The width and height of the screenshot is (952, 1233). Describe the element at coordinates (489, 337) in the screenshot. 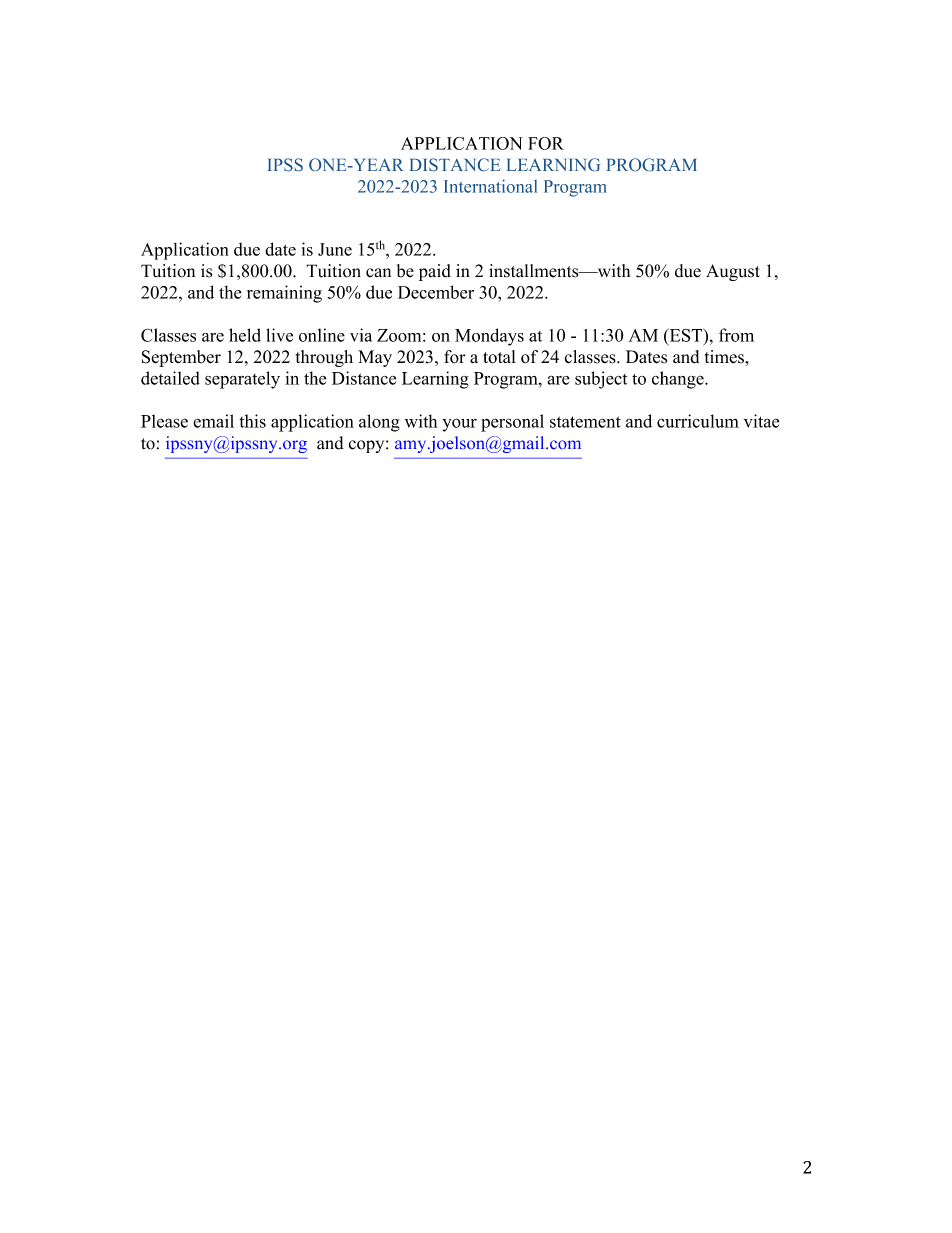

I see `Mondays` at that location.
